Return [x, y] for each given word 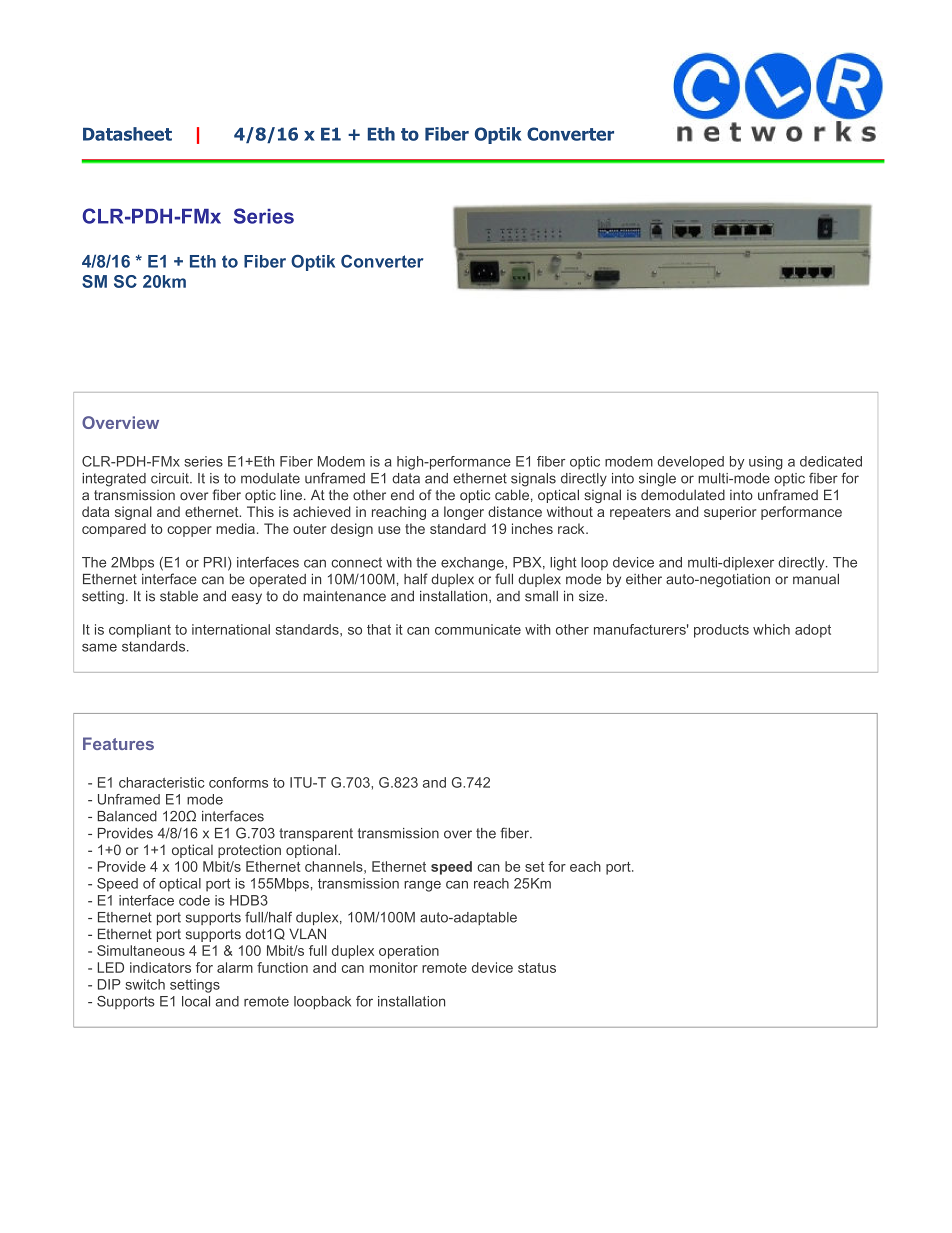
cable [512, 495]
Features [118, 743]
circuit [171, 478]
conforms [238, 782]
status [537, 968]
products [721, 631]
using [766, 463]
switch [145, 984]
